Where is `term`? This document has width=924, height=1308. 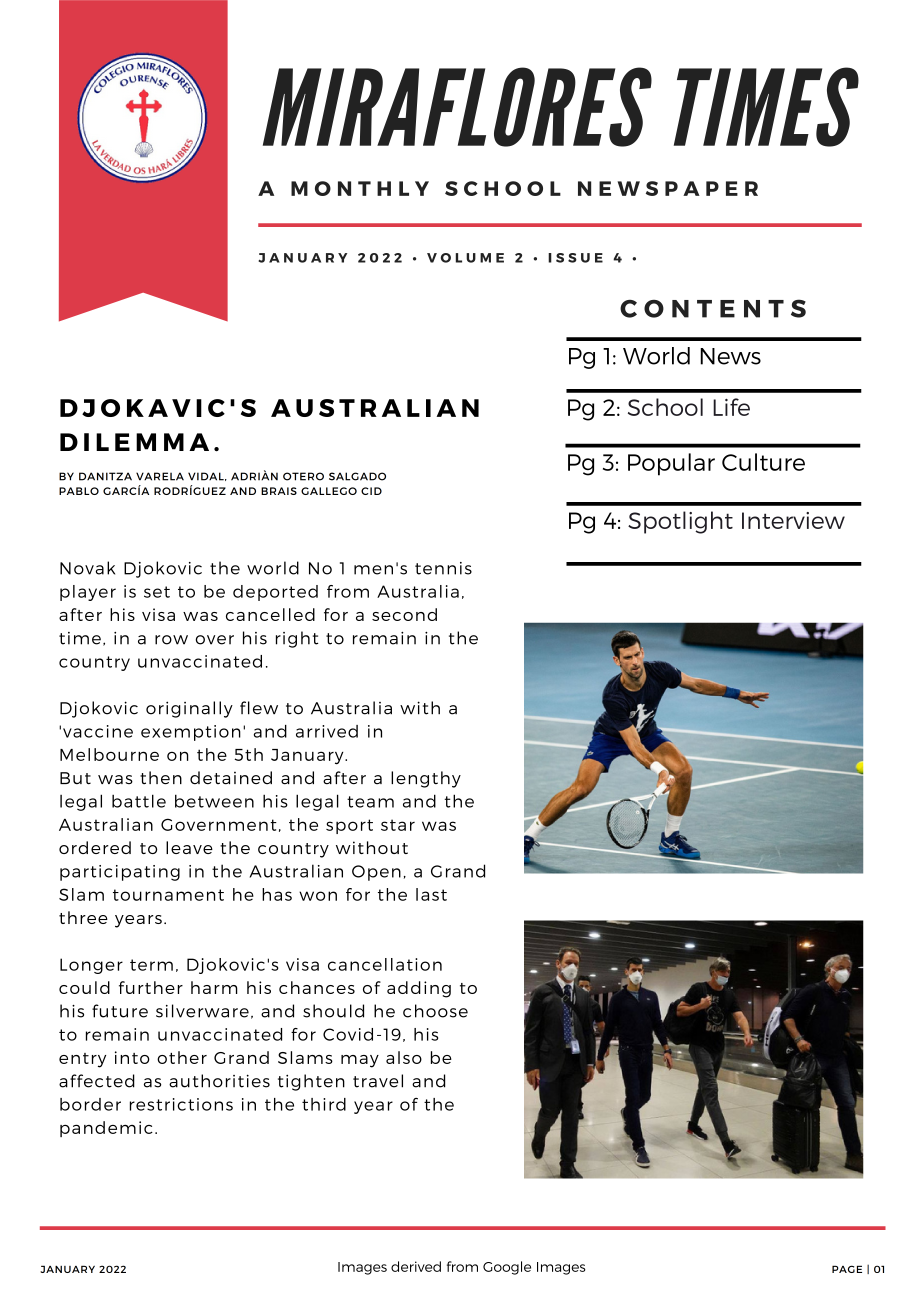
term is located at coordinates (151, 965).
